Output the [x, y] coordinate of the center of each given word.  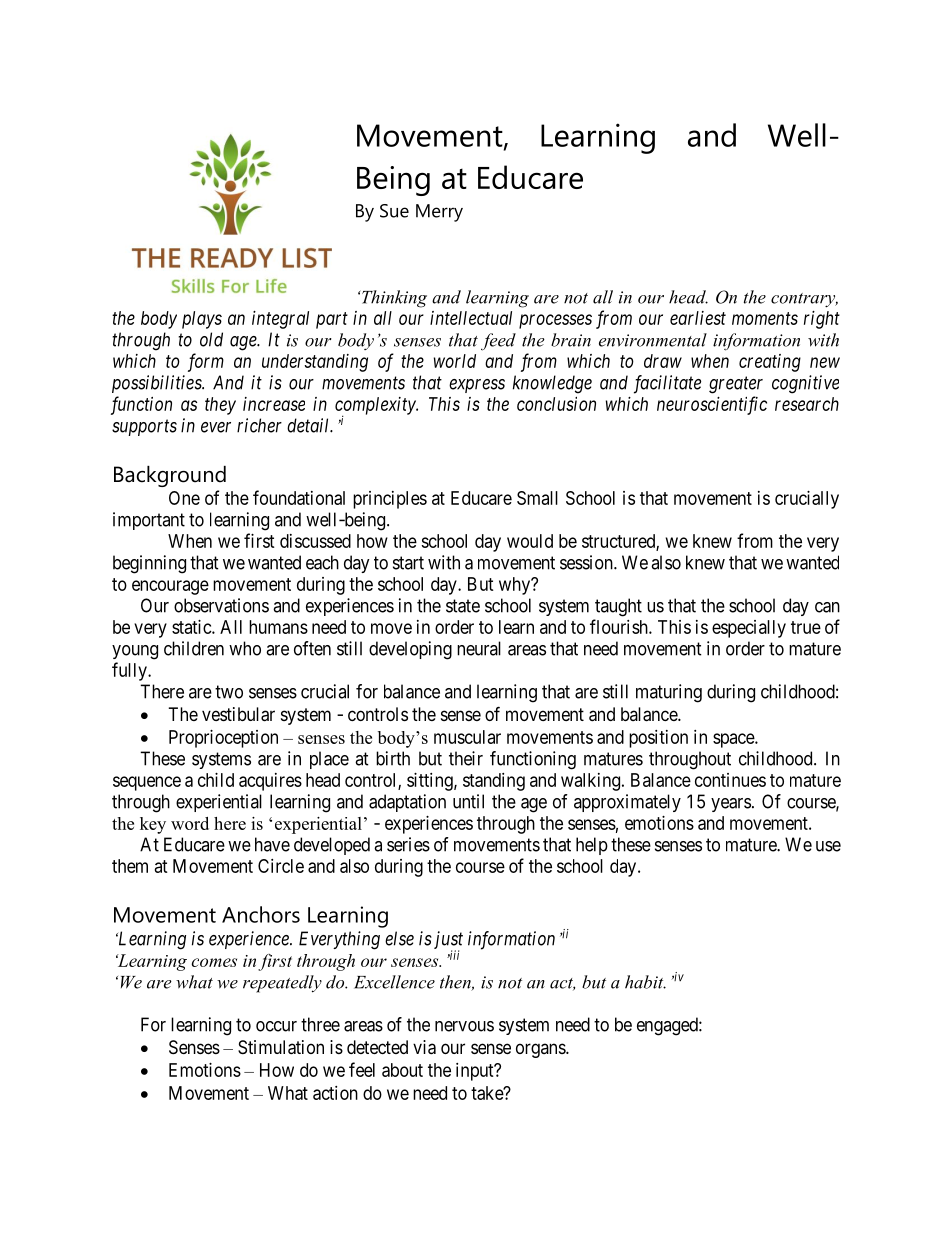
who [245, 648]
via [424, 1047]
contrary [804, 300]
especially [749, 629]
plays [202, 320]
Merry [439, 213]
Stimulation [281, 1047]
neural [479, 648]
